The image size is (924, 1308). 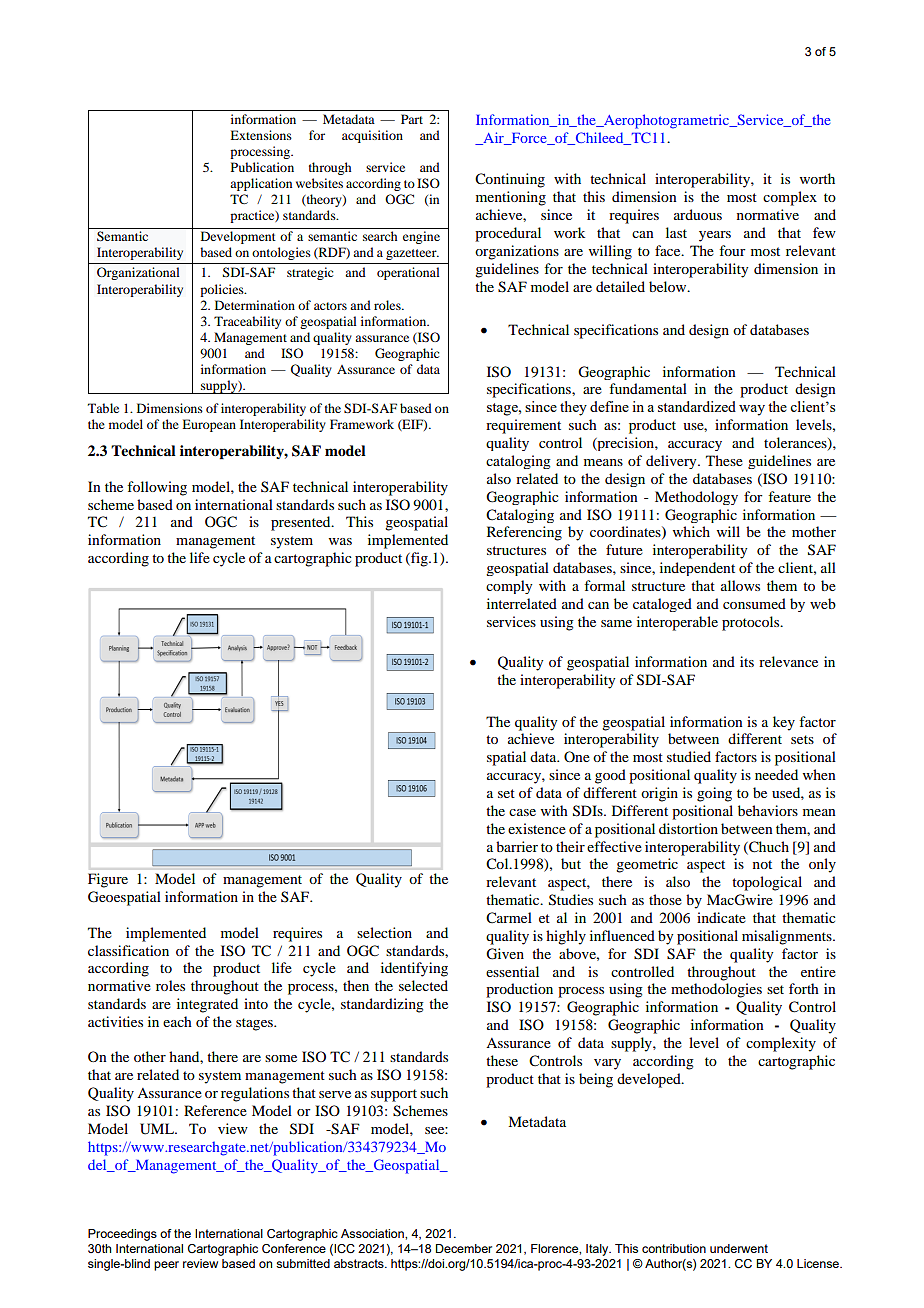 What do you see at coordinates (817, 178) in the document?
I see `worth` at bounding box center [817, 178].
